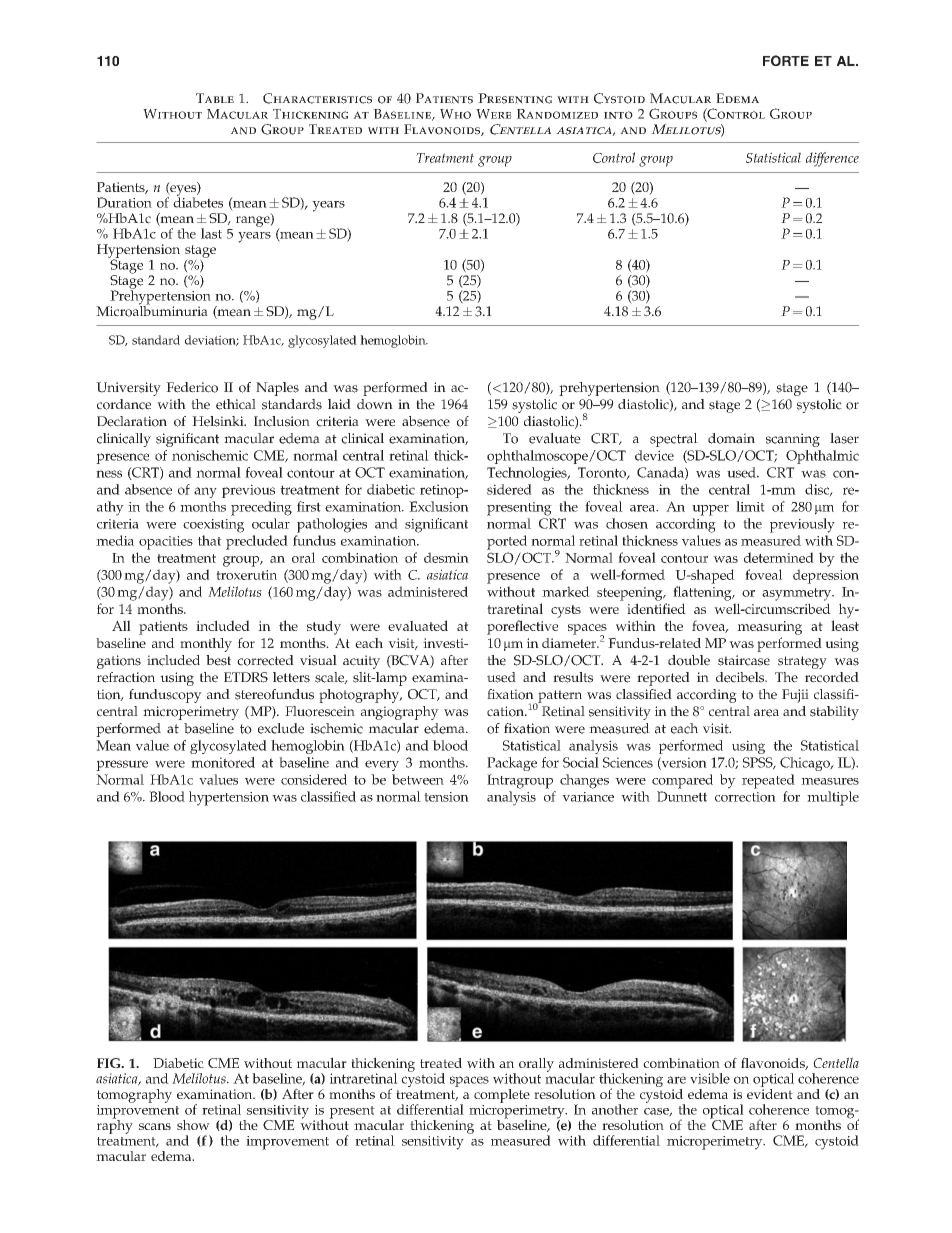 The height and width of the document is (1233, 952). What do you see at coordinates (786, 60) in the document?
I see `FORTE` at bounding box center [786, 60].
